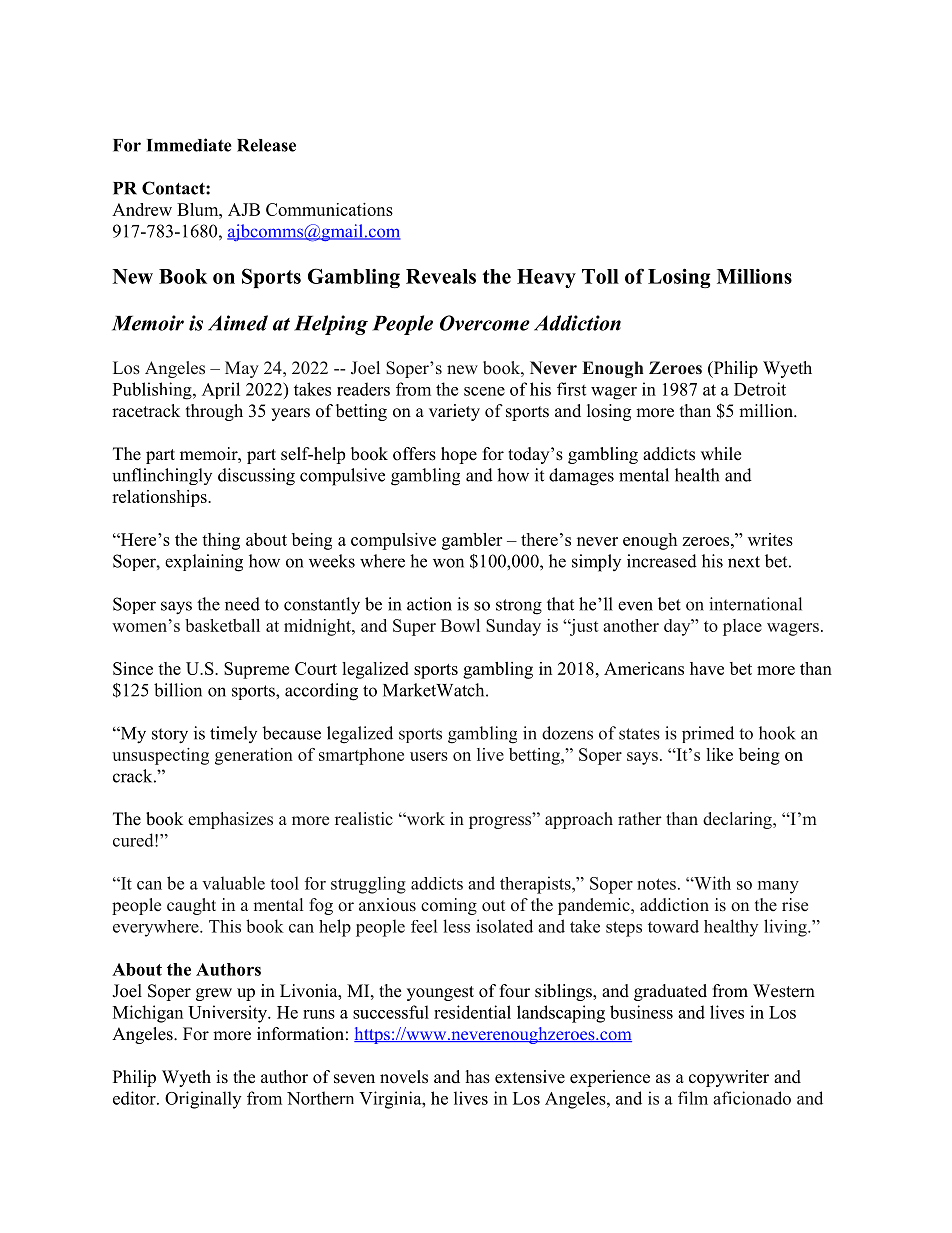 Image resolution: width=952 pixels, height=1233 pixels. I want to click on valuable, so click(233, 883).
